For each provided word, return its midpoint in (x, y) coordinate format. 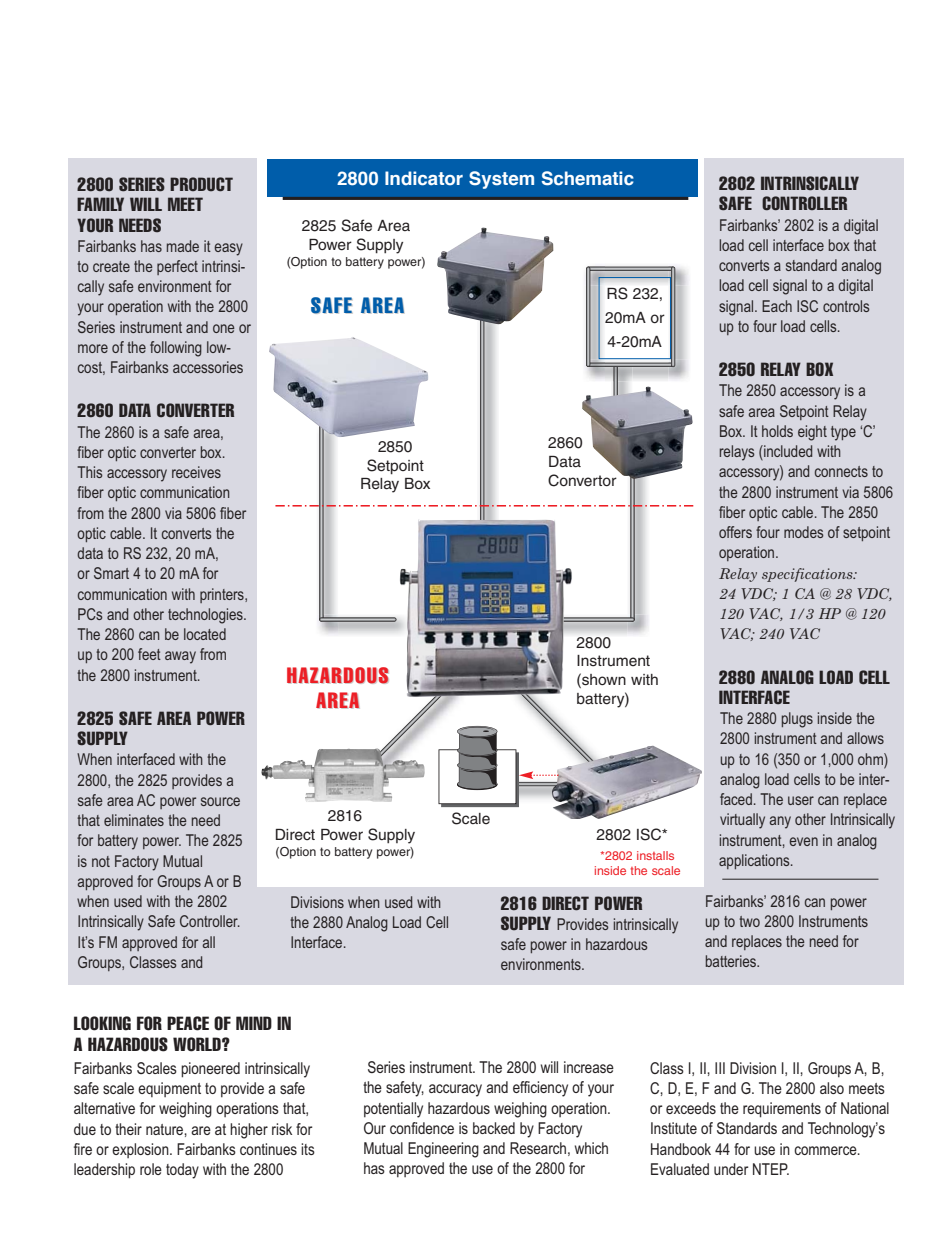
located (205, 634)
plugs (797, 720)
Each (777, 306)
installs (655, 855)
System (501, 180)
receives (196, 472)
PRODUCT (201, 184)
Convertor (582, 480)
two (749, 921)
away (180, 657)
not (101, 861)
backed (494, 1128)
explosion (141, 1150)
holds (777, 431)
